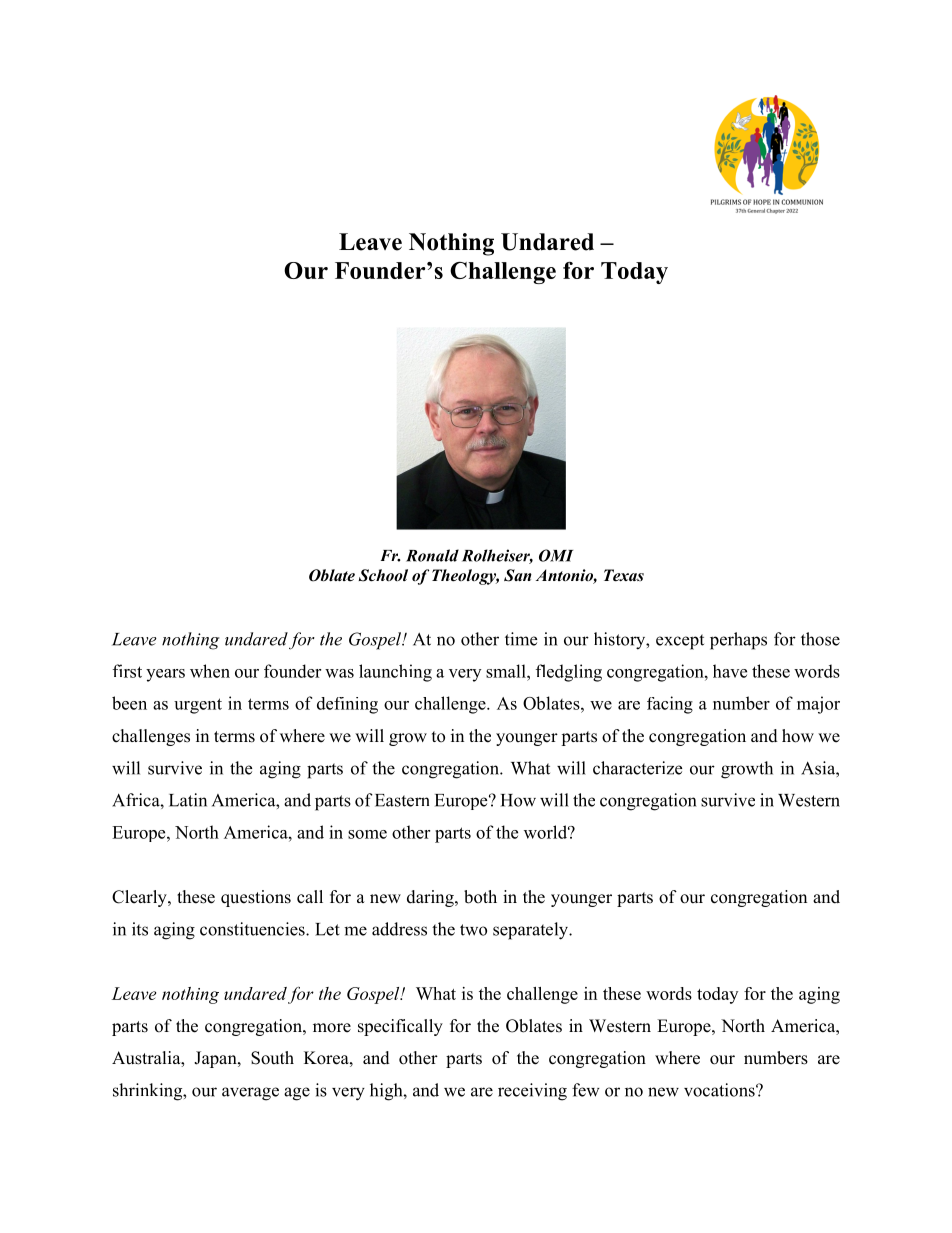 The width and height of the image is (952, 1233). What do you see at coordinates (637, 768) in the image?
I see `characterize` at bounding box center [637, 768].
